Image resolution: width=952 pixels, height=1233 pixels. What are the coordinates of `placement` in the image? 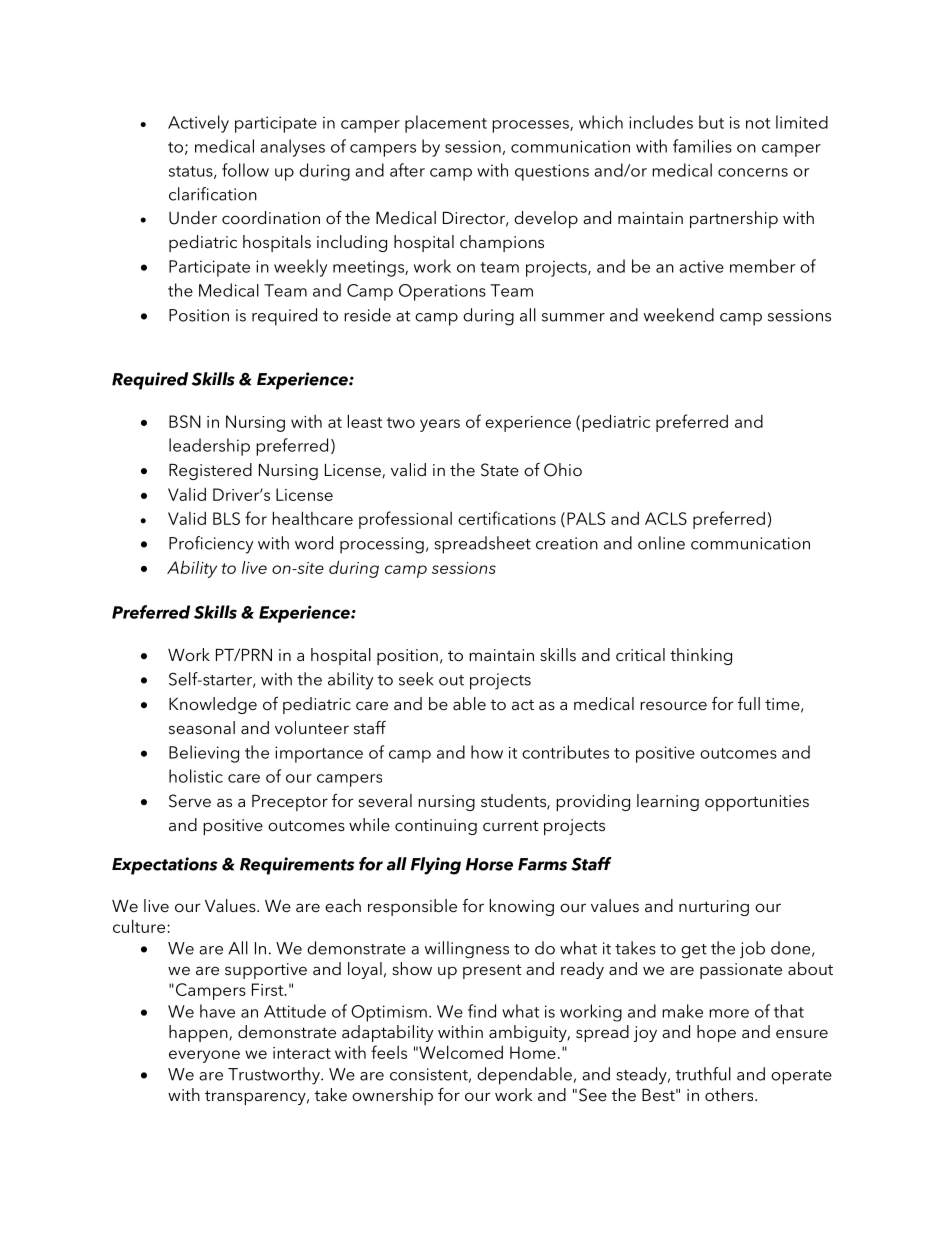 It's located at (446, 124).
